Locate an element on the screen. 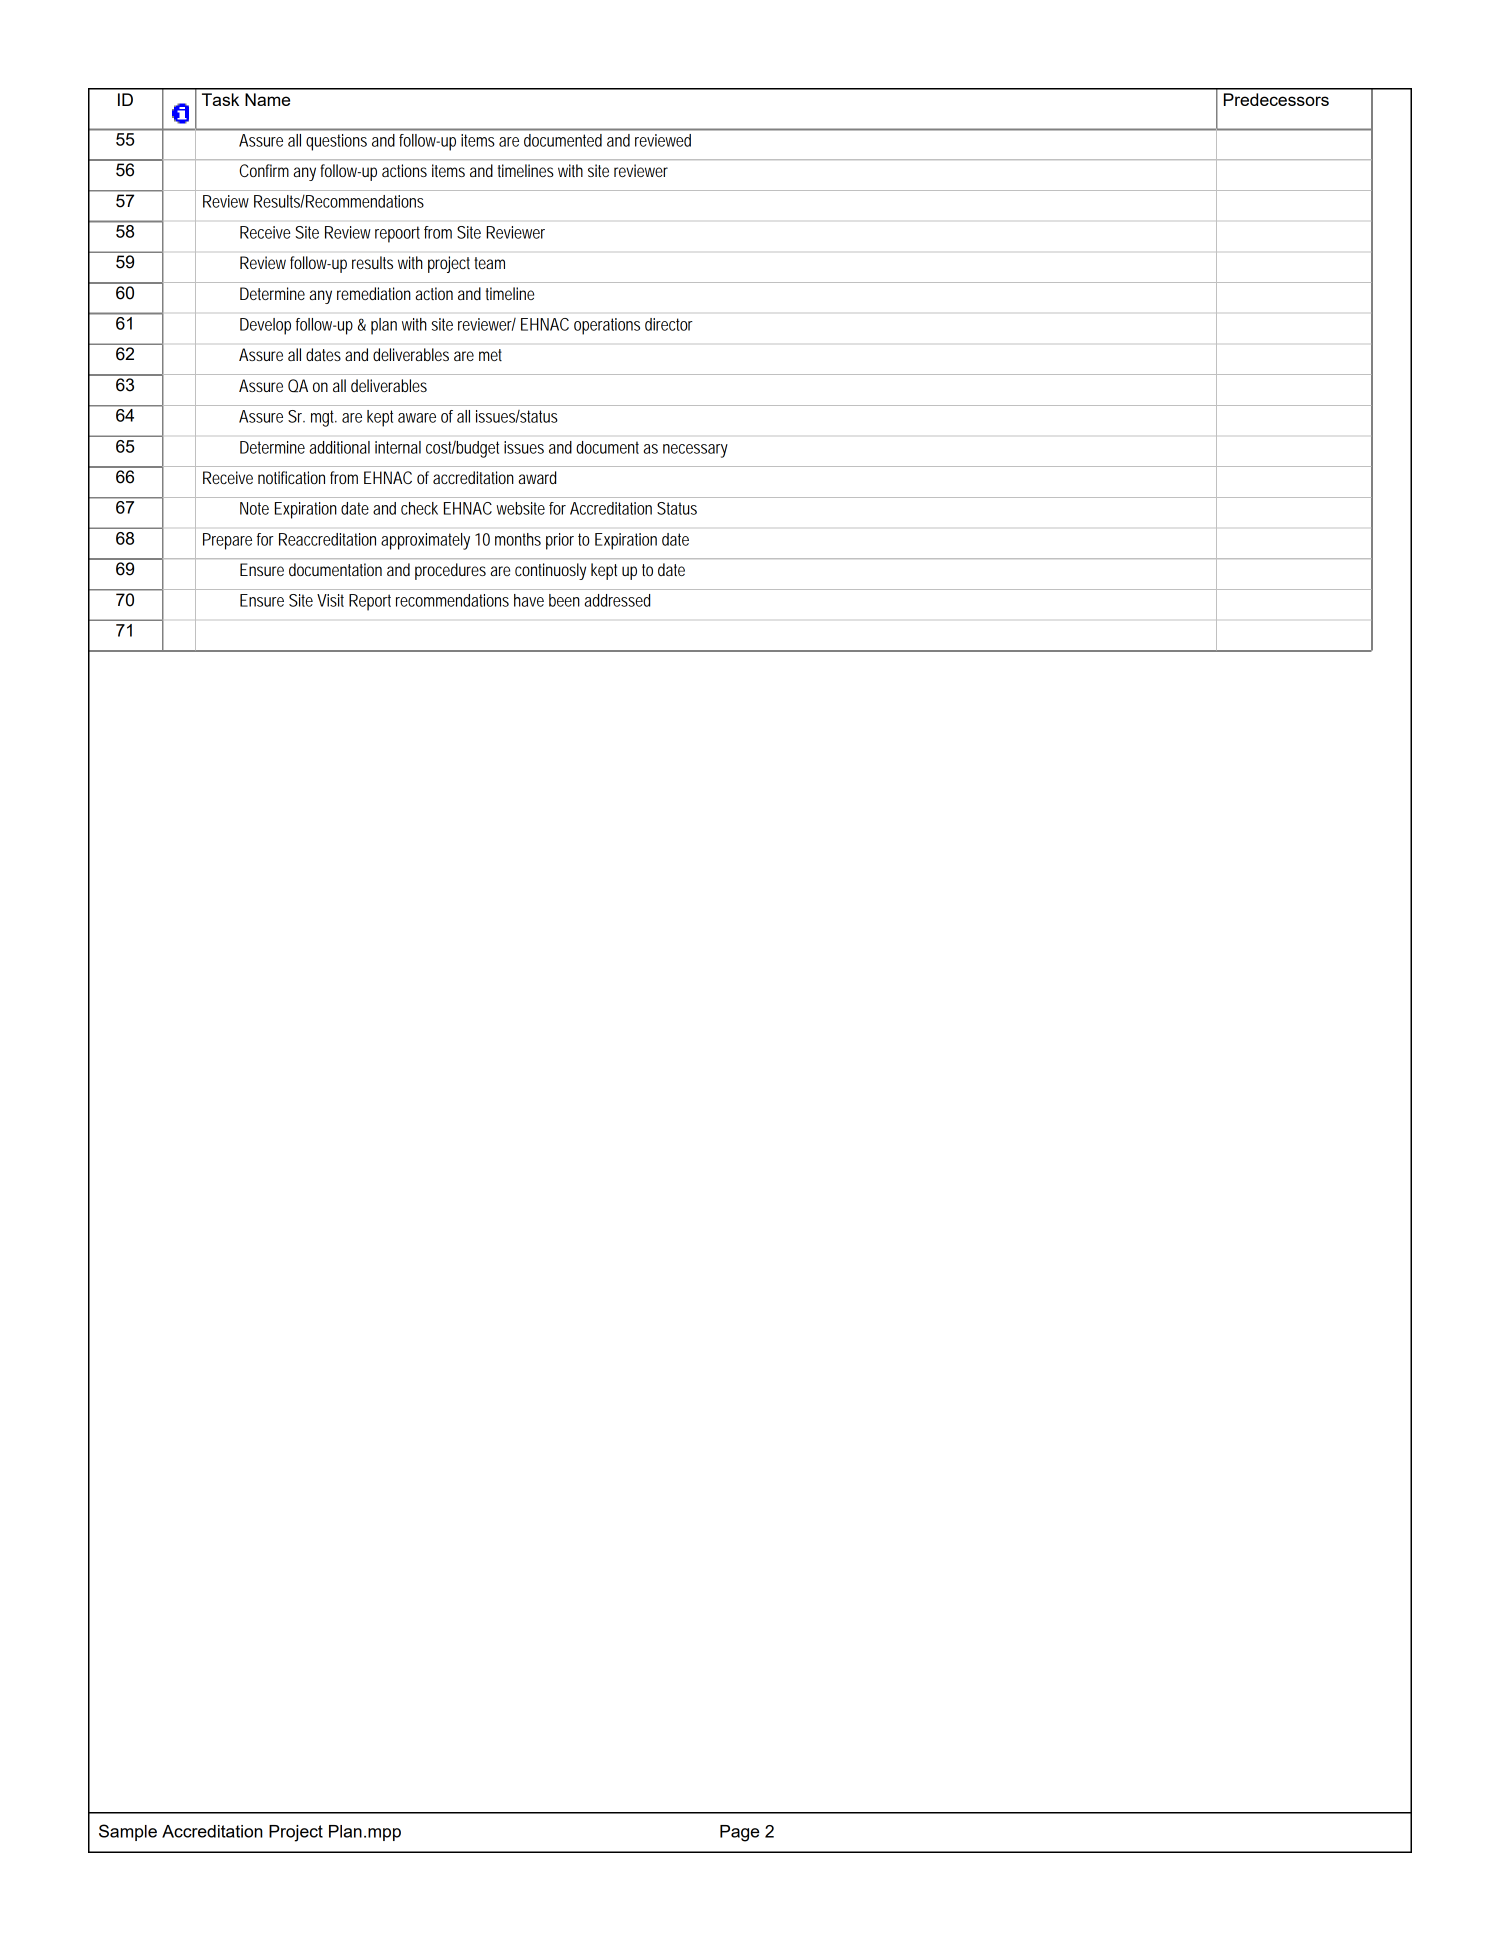  procedures is located at coordinates (450, 571).
